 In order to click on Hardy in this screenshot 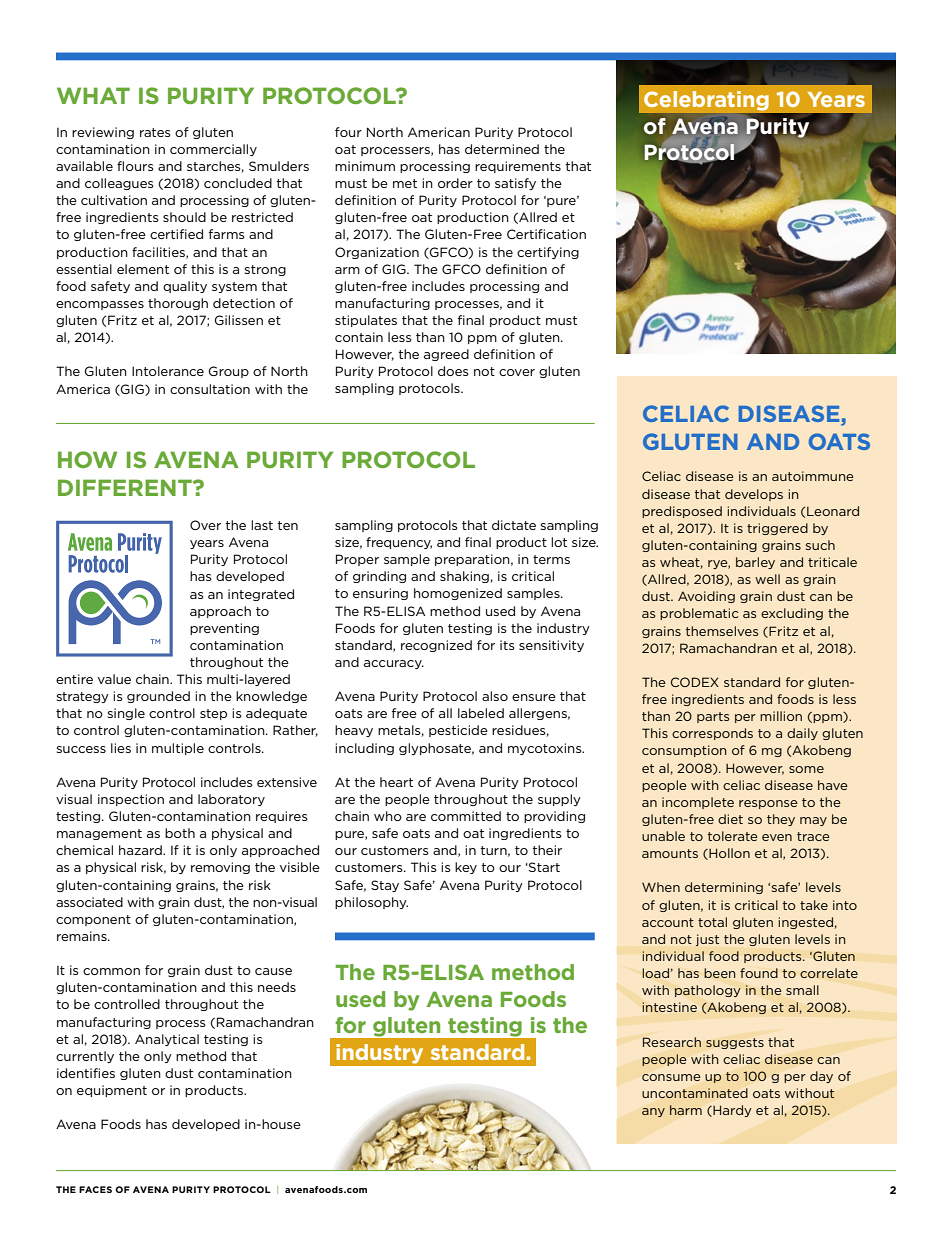, I will do `click(731, 1111)`.
